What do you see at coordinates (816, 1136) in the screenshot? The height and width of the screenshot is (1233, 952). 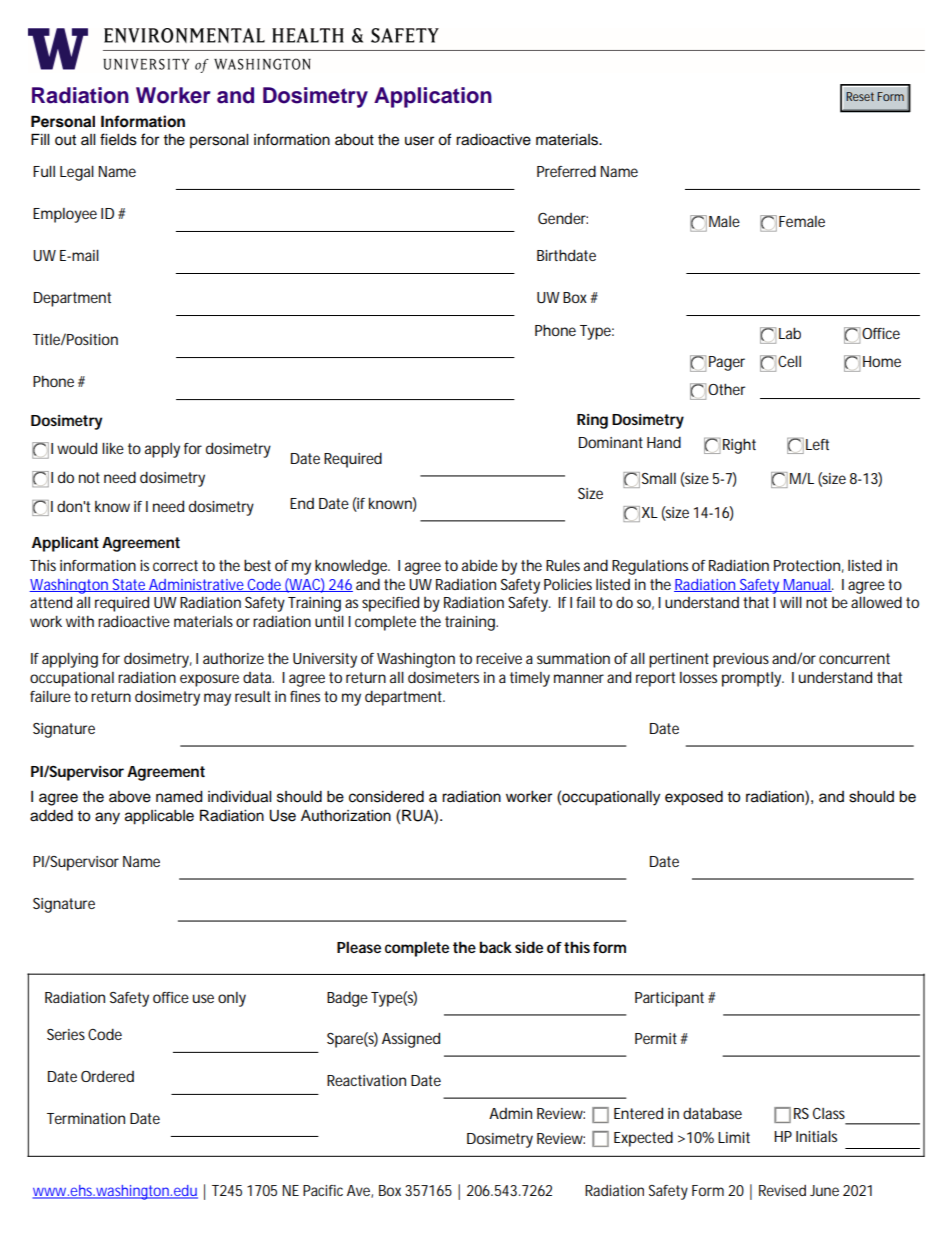 I see `Initials` at bounding box center [816, 1136].
